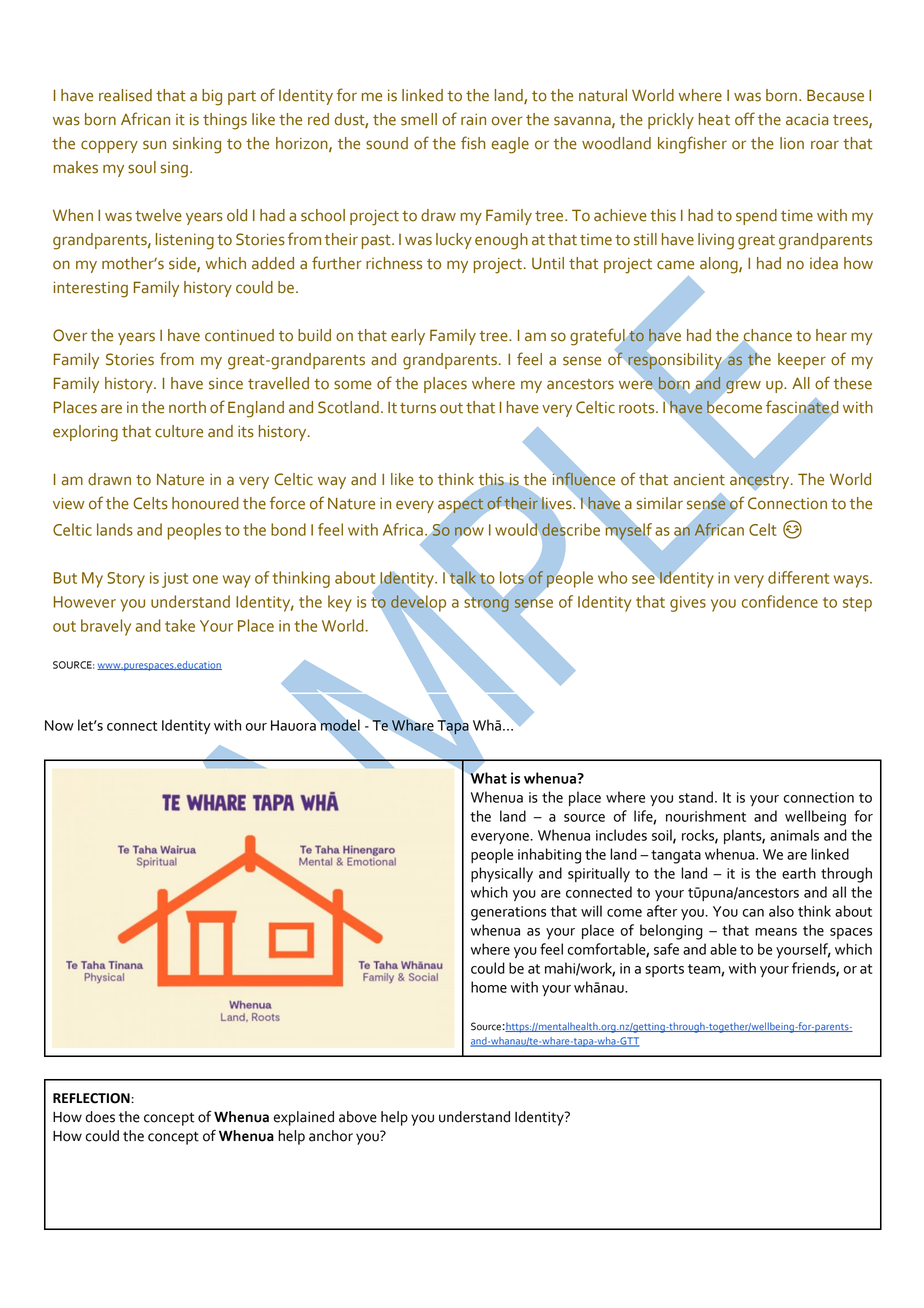 This document has width=924, height=1308. Describe the element at coordinates (154, 145) in the document. I see `sun` at that location.
